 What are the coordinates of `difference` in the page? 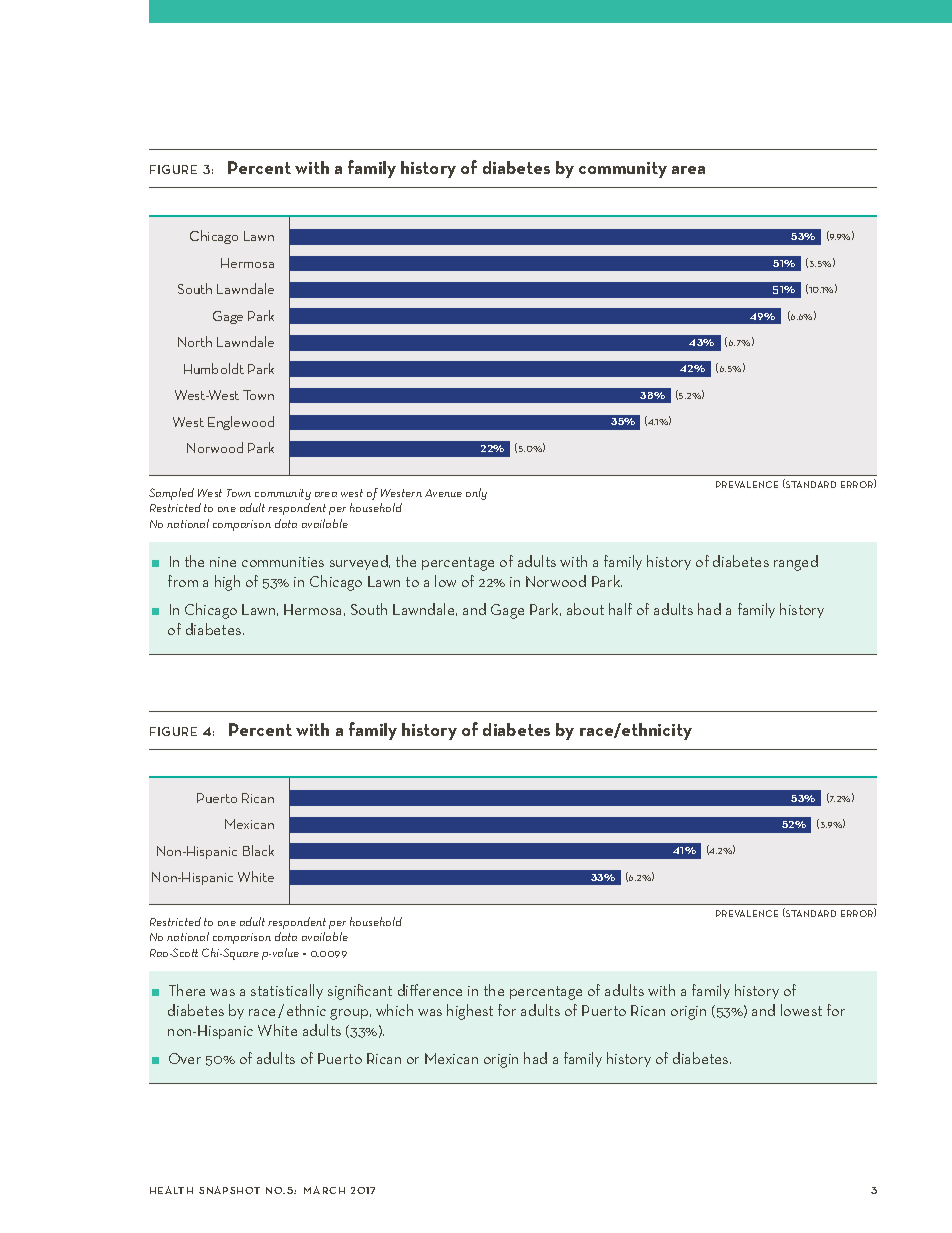 It's located at (430, 990).
